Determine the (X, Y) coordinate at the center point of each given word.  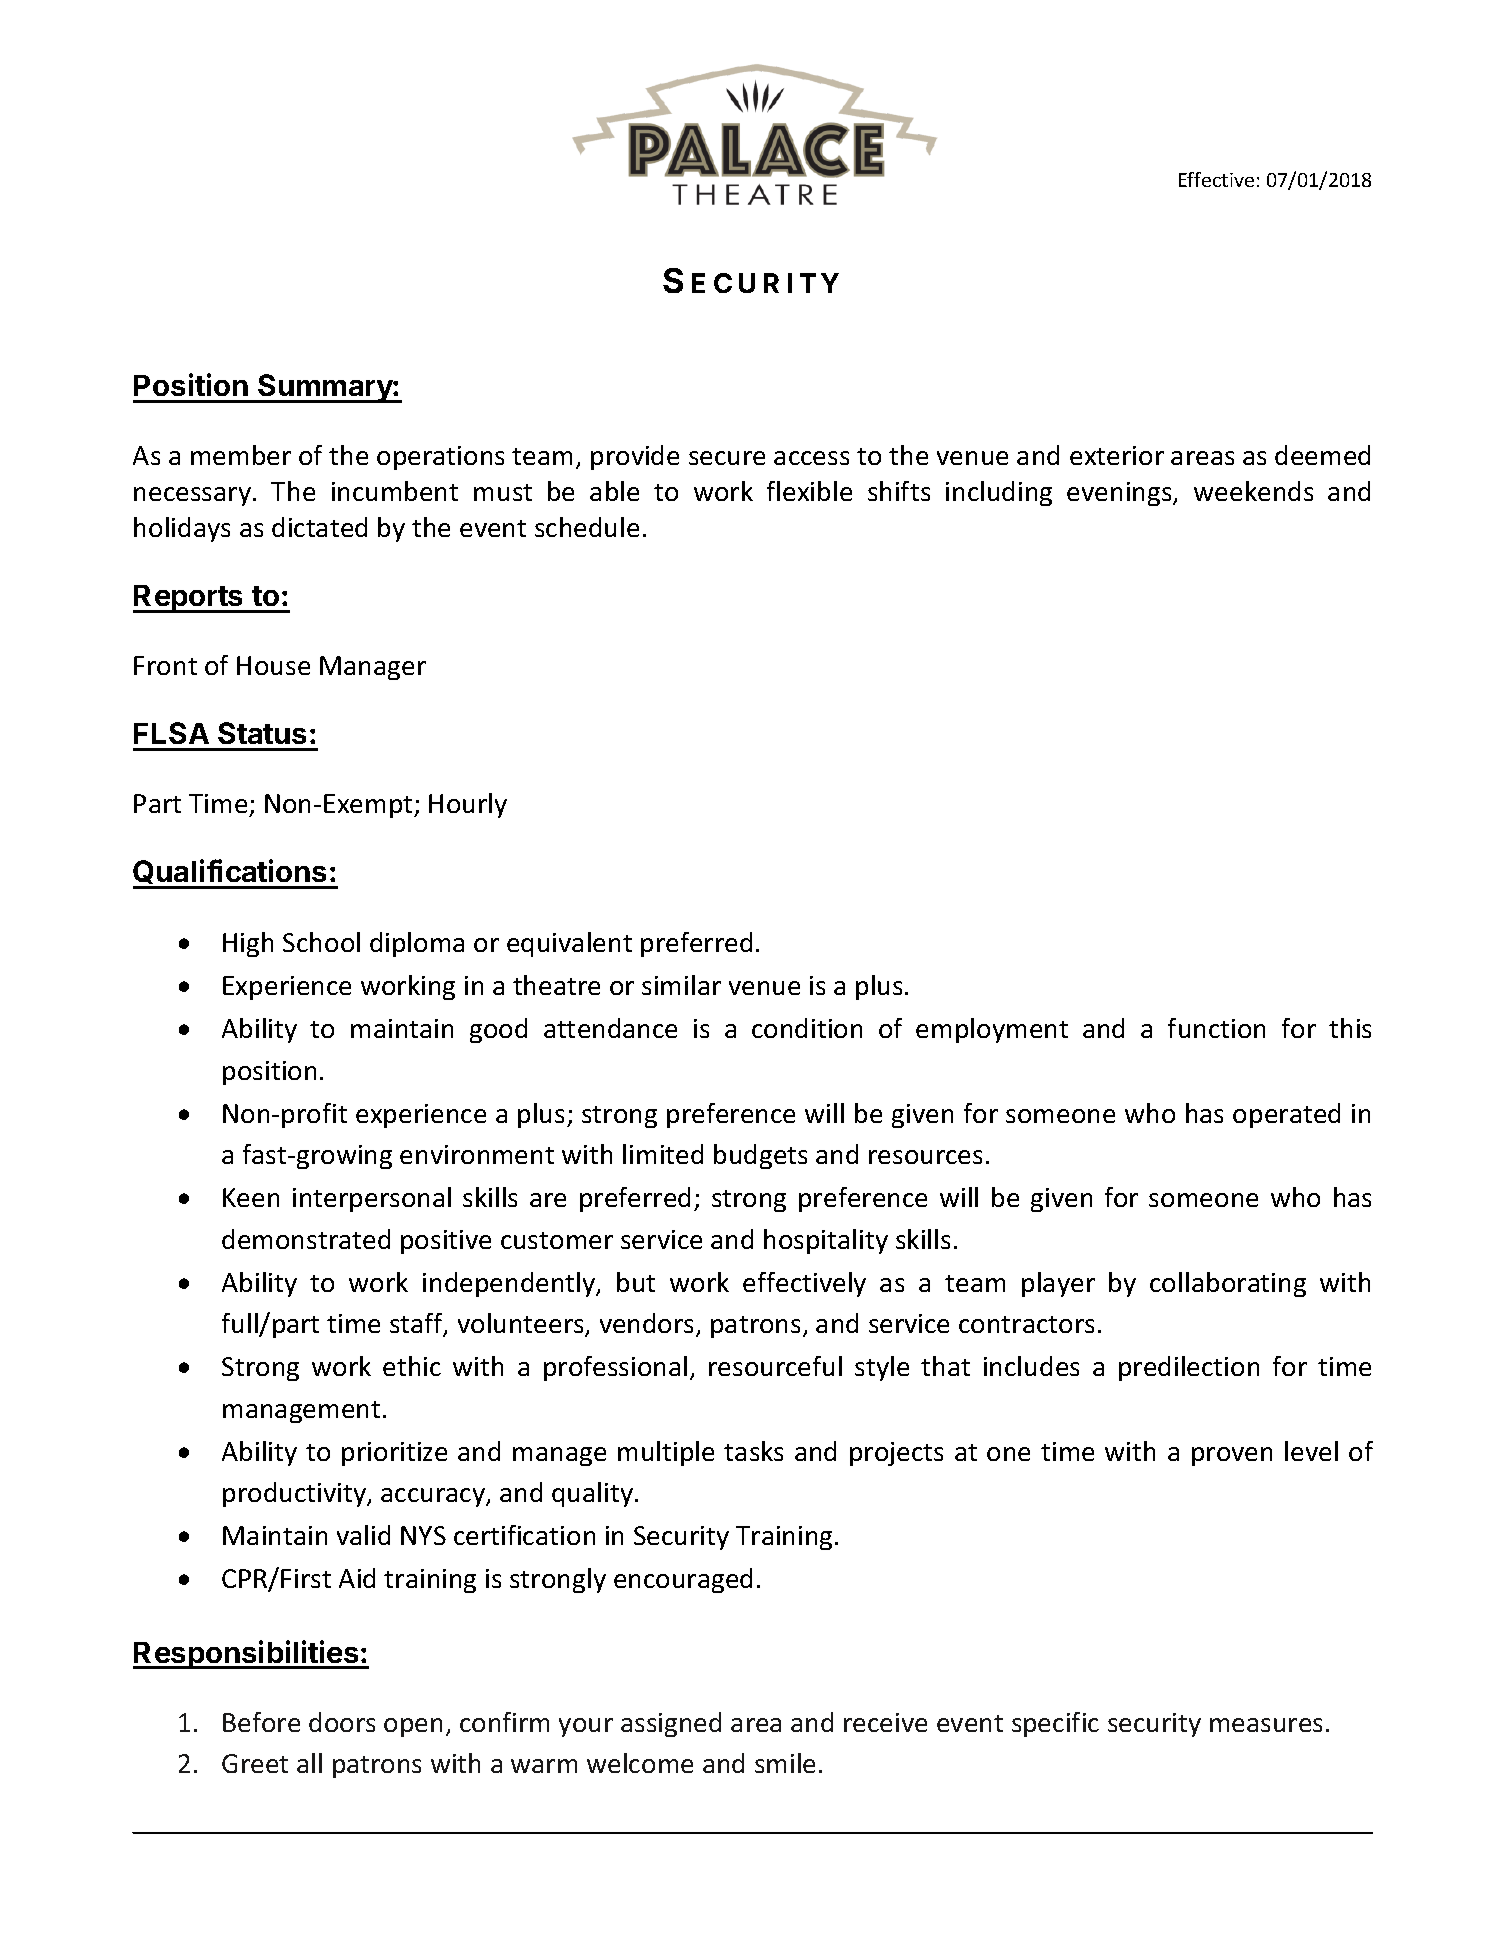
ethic (412, 1366)
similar (681, 985)
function (1216, 1028)
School (321, 942)
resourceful (775, 1366)
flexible (809, 491)
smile (785, 1763)
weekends (1253, 491)
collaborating (1228, 1284)
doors (342, 1722)
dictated (319, 527)
